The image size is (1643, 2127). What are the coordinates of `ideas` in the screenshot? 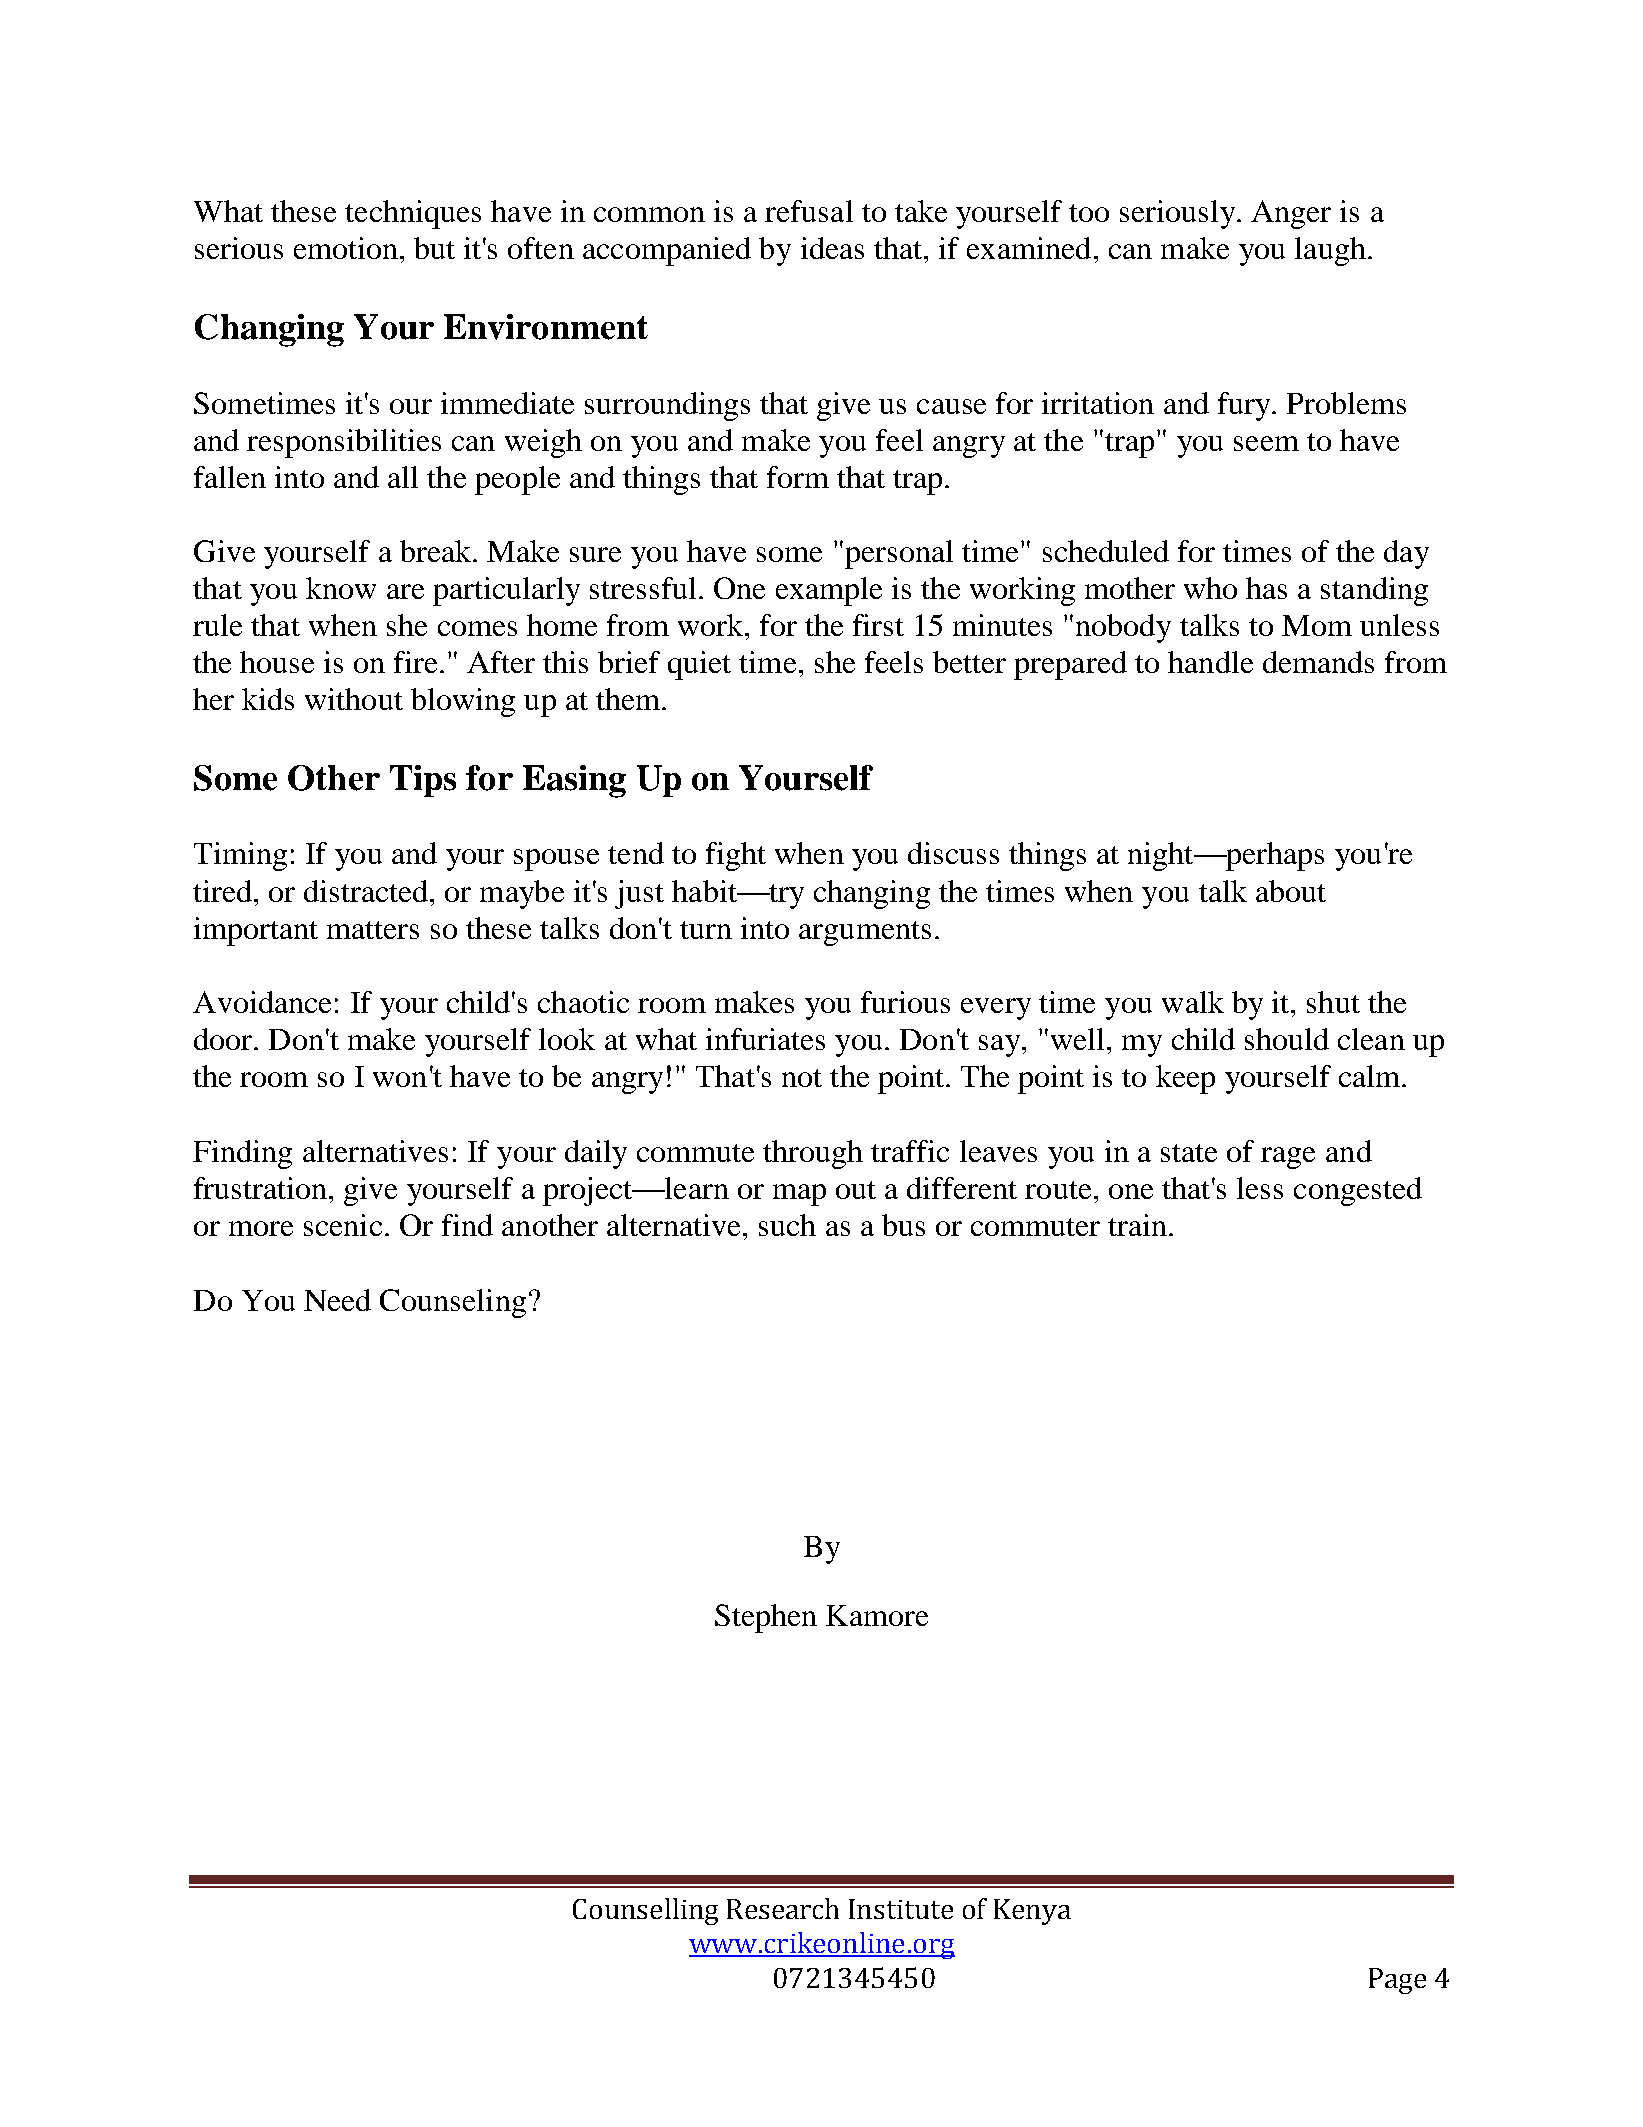 It's located at (832, 248).
